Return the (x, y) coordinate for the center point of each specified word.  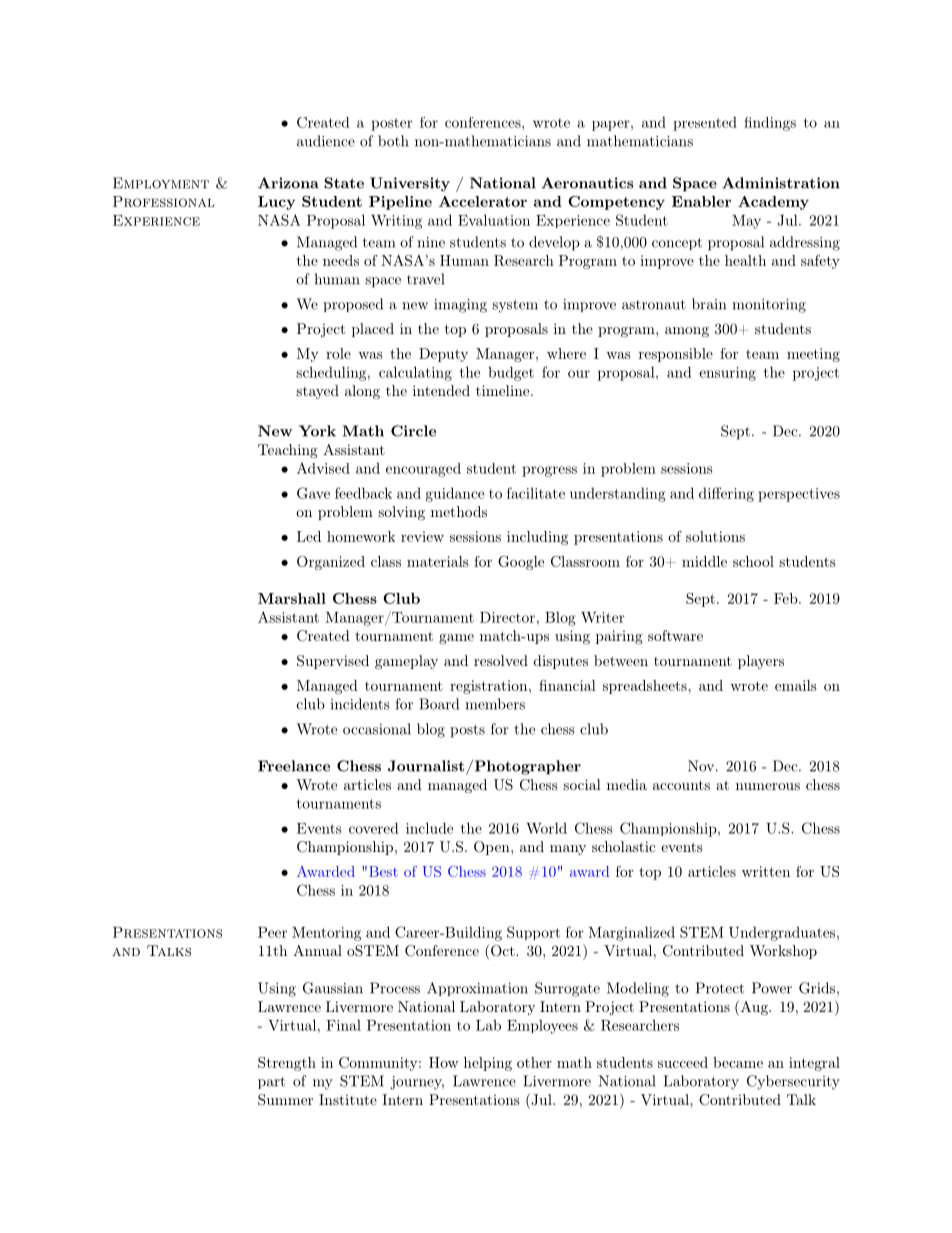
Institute (348, 1099)
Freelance (294, 766)
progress (549, 471)
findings (770, 124)
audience (326, 141)
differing (726, 494)
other (534, 1062)
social (582, 784)
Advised (323, 468)
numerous (768, 786)
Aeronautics (587, 183)
